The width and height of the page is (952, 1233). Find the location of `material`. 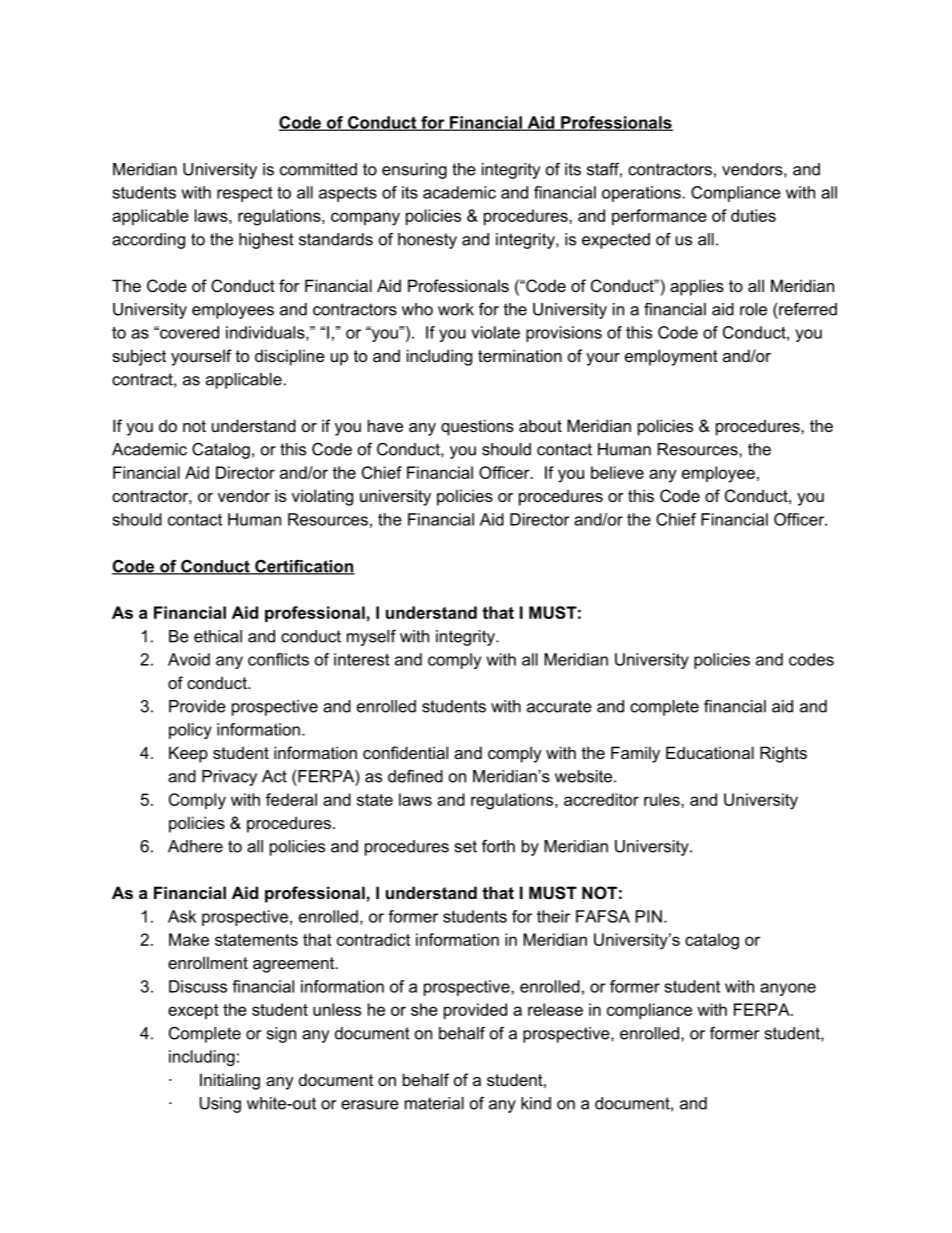

material is located at coordinates (434, 1103).
